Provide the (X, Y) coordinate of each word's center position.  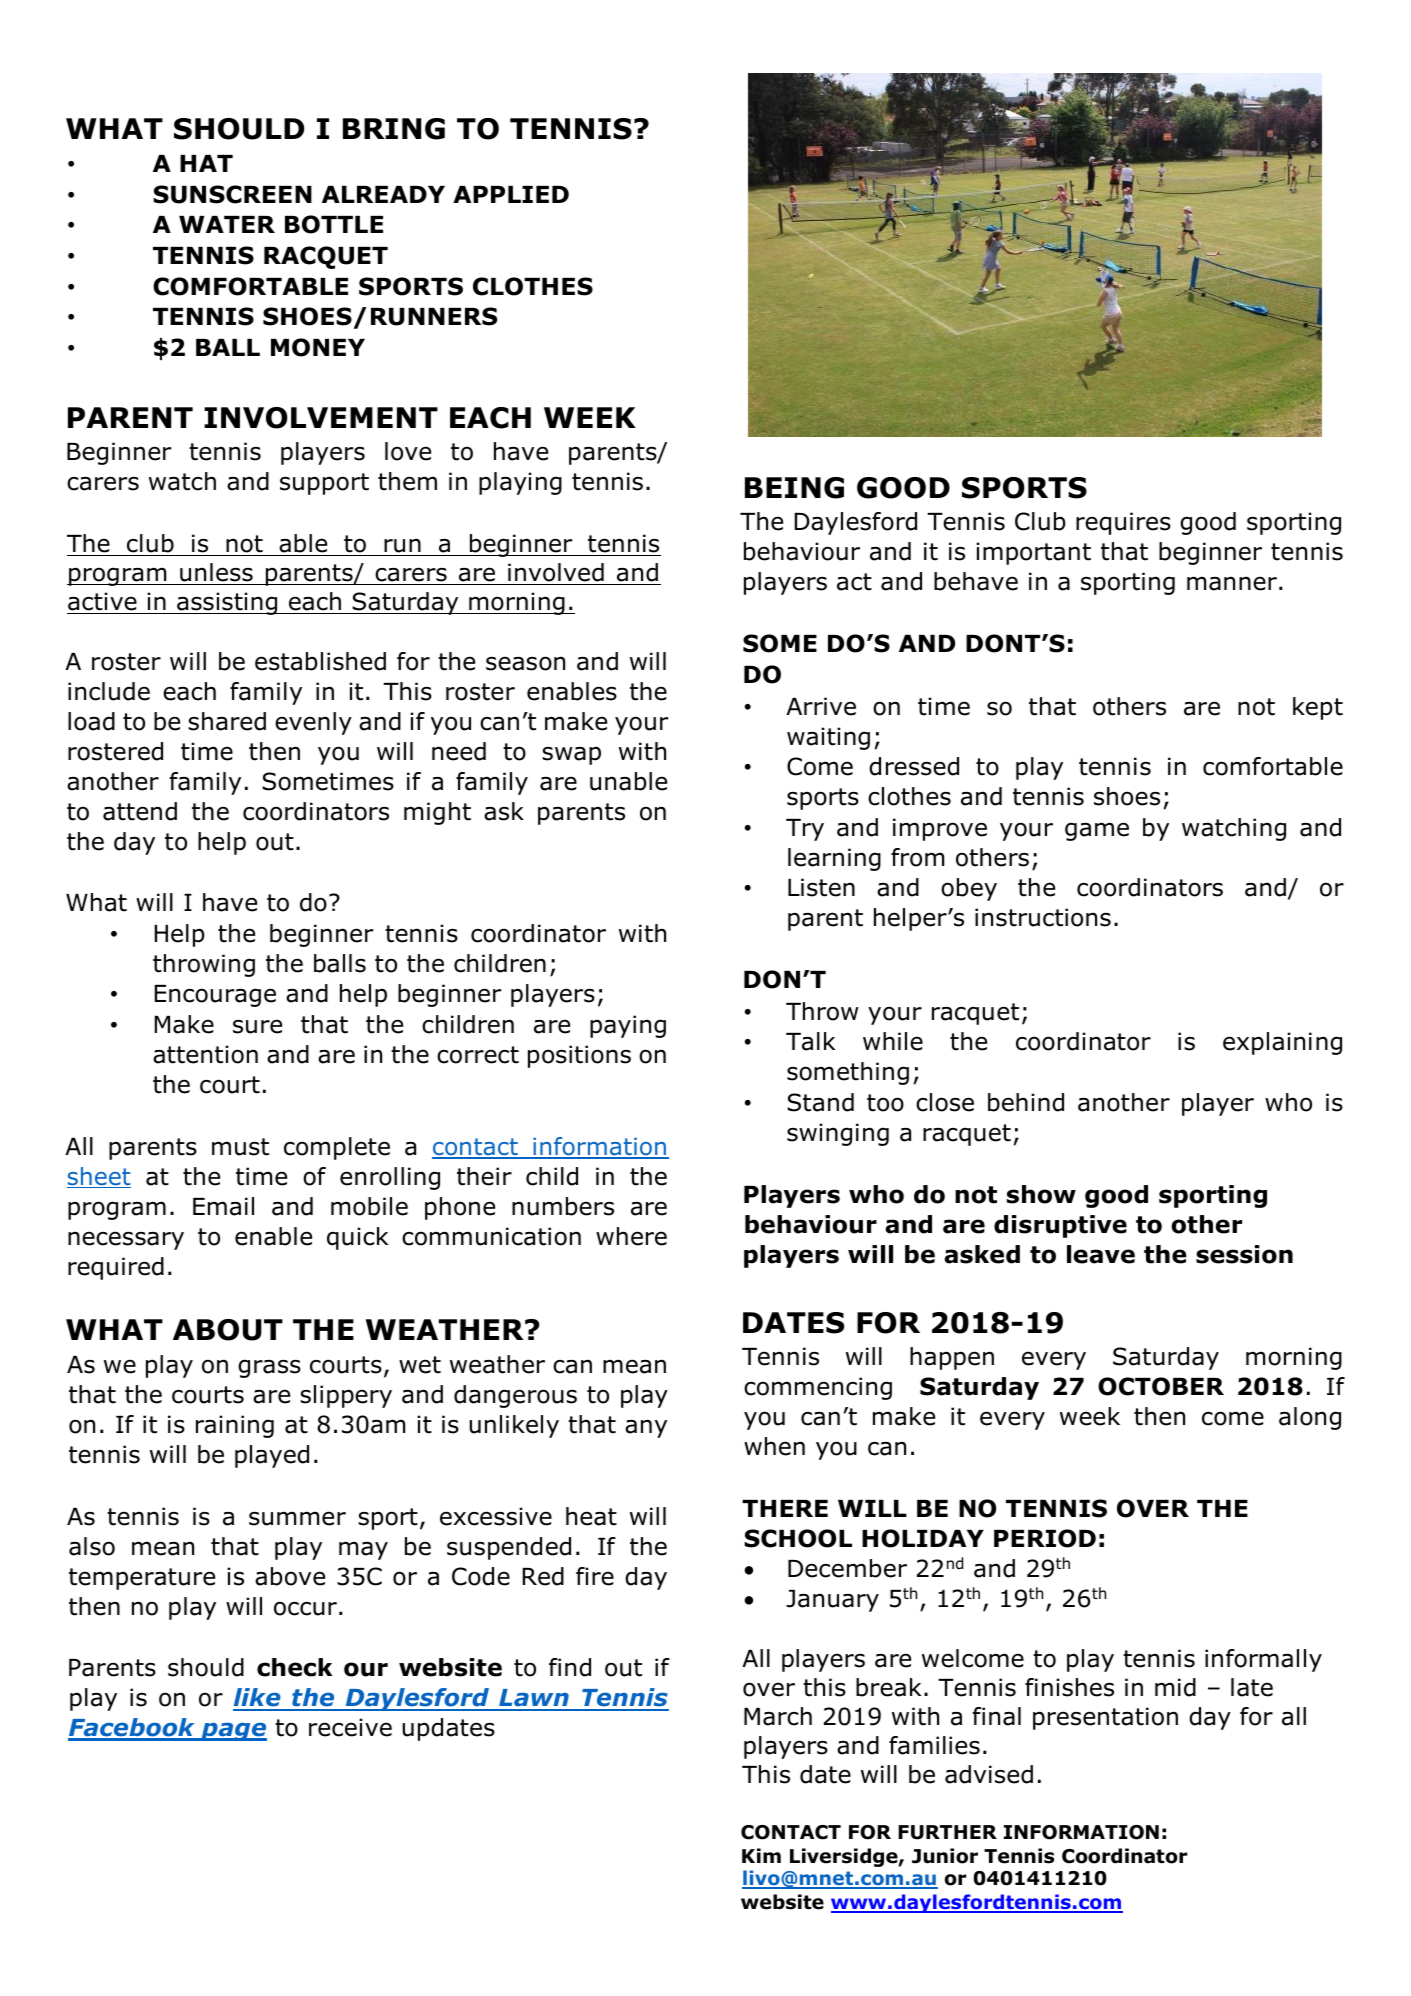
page (233, 1731)
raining (235, 1426)
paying (628, 1026)
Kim (761, 1855)
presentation (1105, 1718)
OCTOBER (1161, 1386)
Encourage (215, 996)
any (646, 1428)
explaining (1282, 1043)
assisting (227, 603)
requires (1123, 523)
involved (556, 572)
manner (1232, 583)
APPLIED (511, 194)
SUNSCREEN (232, 194)
